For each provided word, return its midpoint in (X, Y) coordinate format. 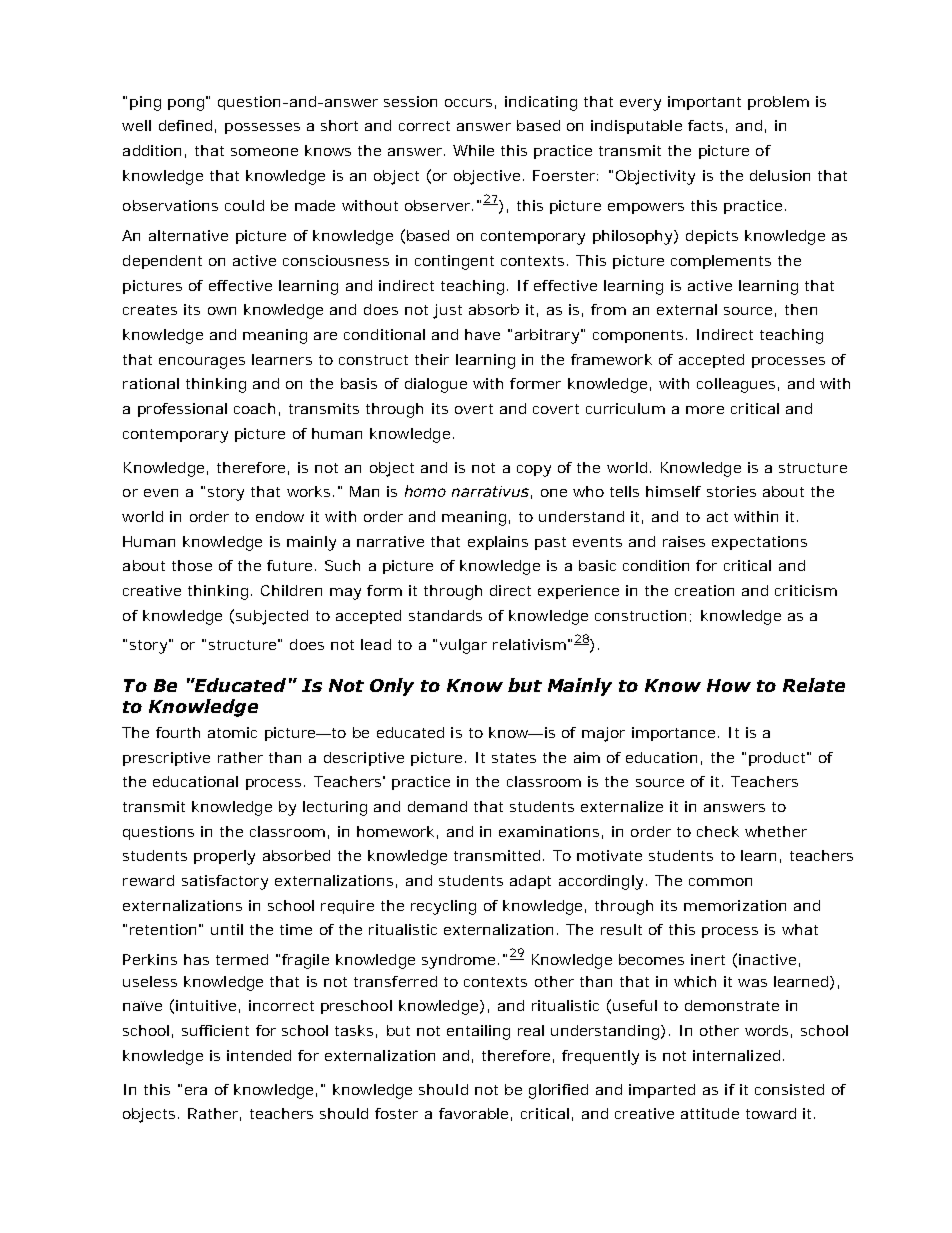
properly (224, 857)
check (718, 831)
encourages (202, 363)
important (704, 103)
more (705, 410)
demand (437, 806)
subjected (272, 617)
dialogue (436, 385)
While (473, 150)
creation (704, 590)
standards (445, 615)
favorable (473, 1113)
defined (185, 125)
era (196, 1091)
